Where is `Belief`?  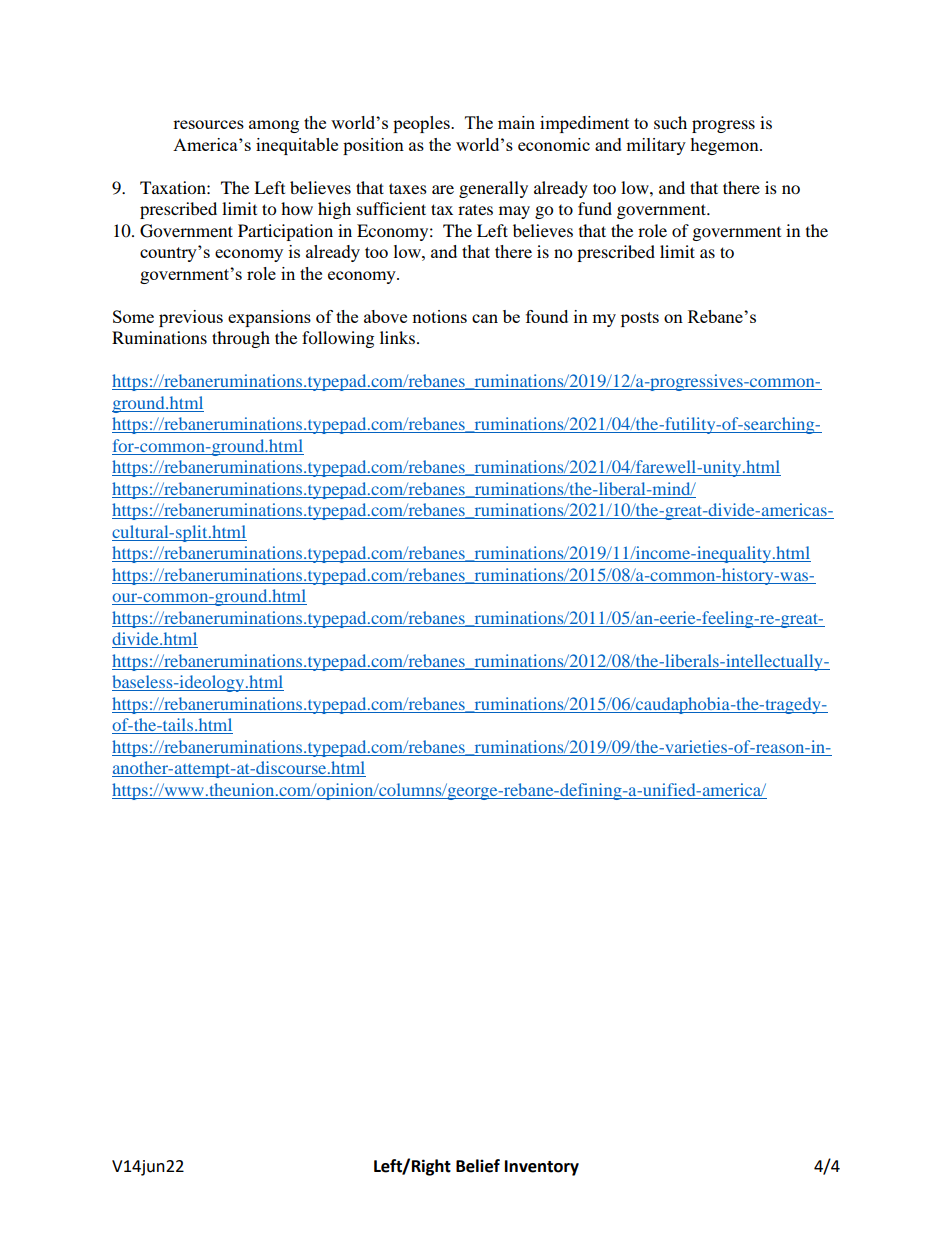 Belief is located at coordinates (478, 1166).
